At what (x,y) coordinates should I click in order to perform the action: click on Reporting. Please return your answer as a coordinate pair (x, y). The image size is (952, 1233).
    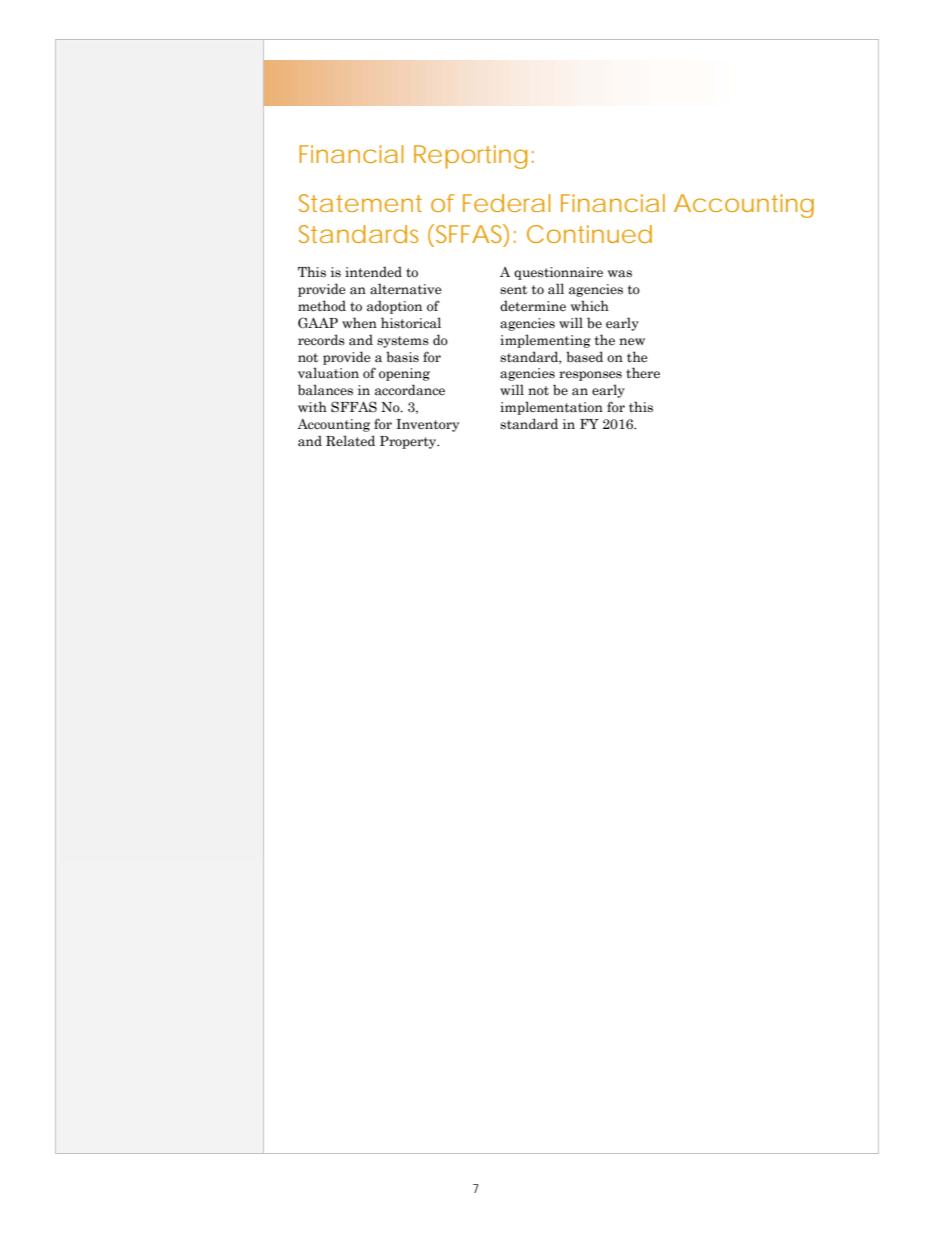
    Looking at the image, I should click on (470, 157).
